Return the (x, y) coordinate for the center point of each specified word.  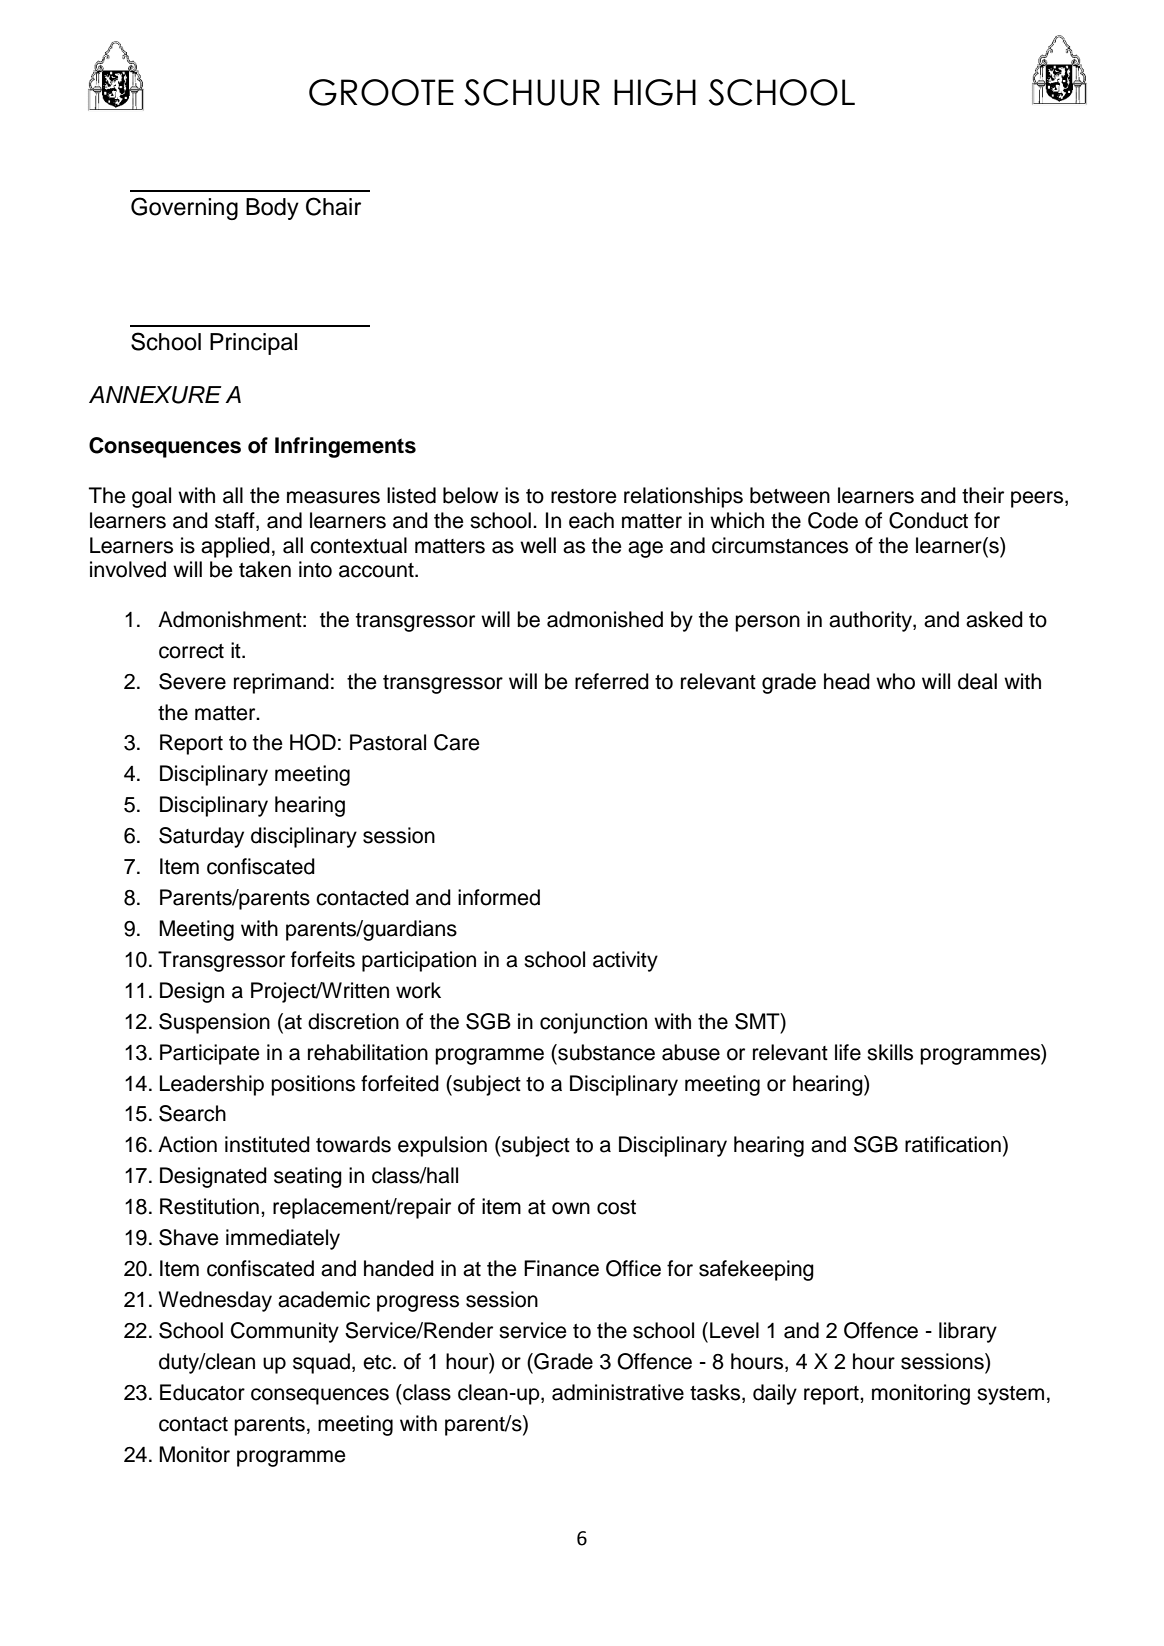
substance (605, 1052)
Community (285, 1332)
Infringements (345, 447)
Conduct (928, 520)
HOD (313, 742)
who (895, 681)
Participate (210, 1054)
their (983, 495)
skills (890, 1052)
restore (584, 496)
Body (272, 209)
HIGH (655, 92)
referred (612, 681)
